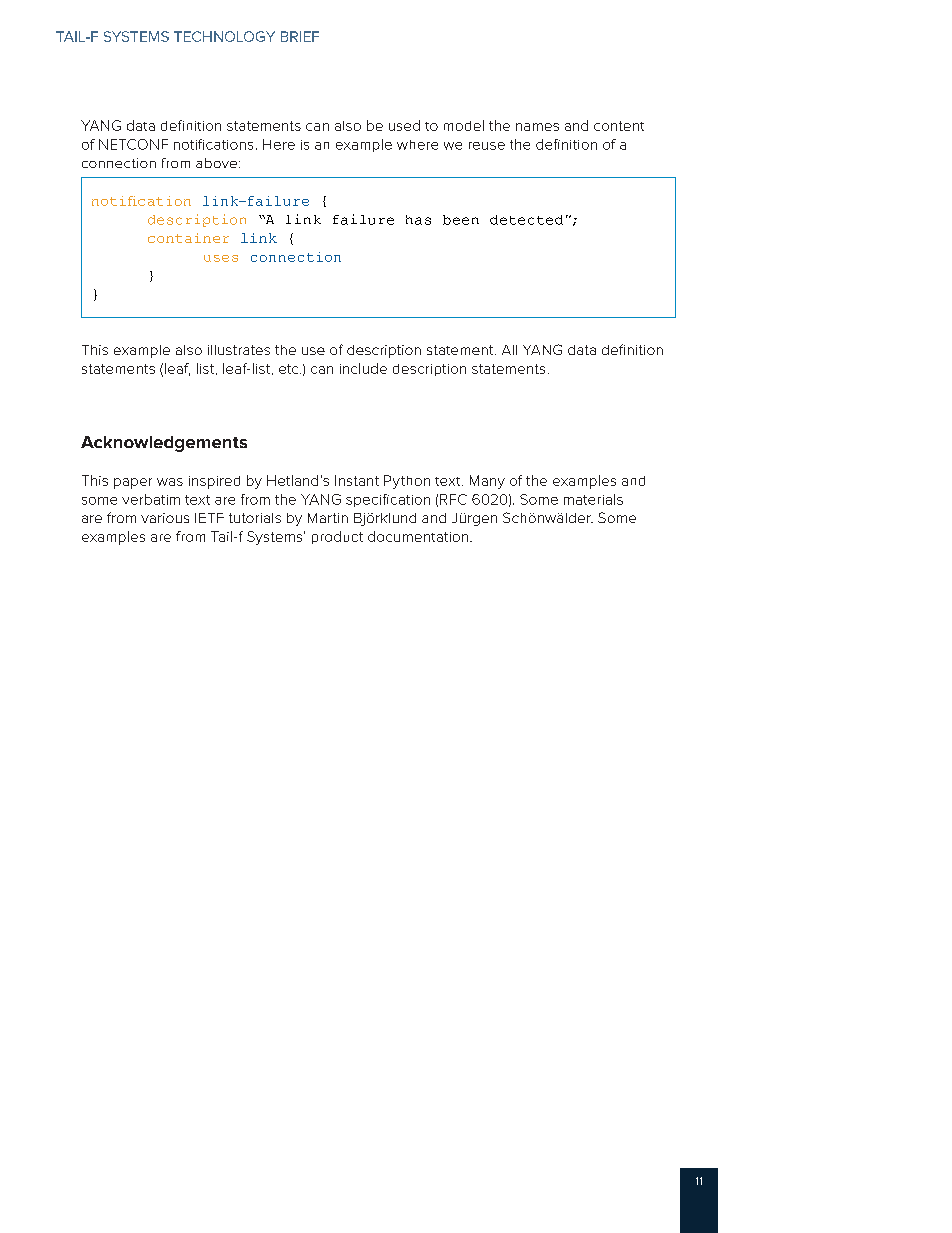 The width and height of the screenshot is (952, 1233). Describe the element at coordinates (418, 220) in the screenshot. I see `has` at that location.
